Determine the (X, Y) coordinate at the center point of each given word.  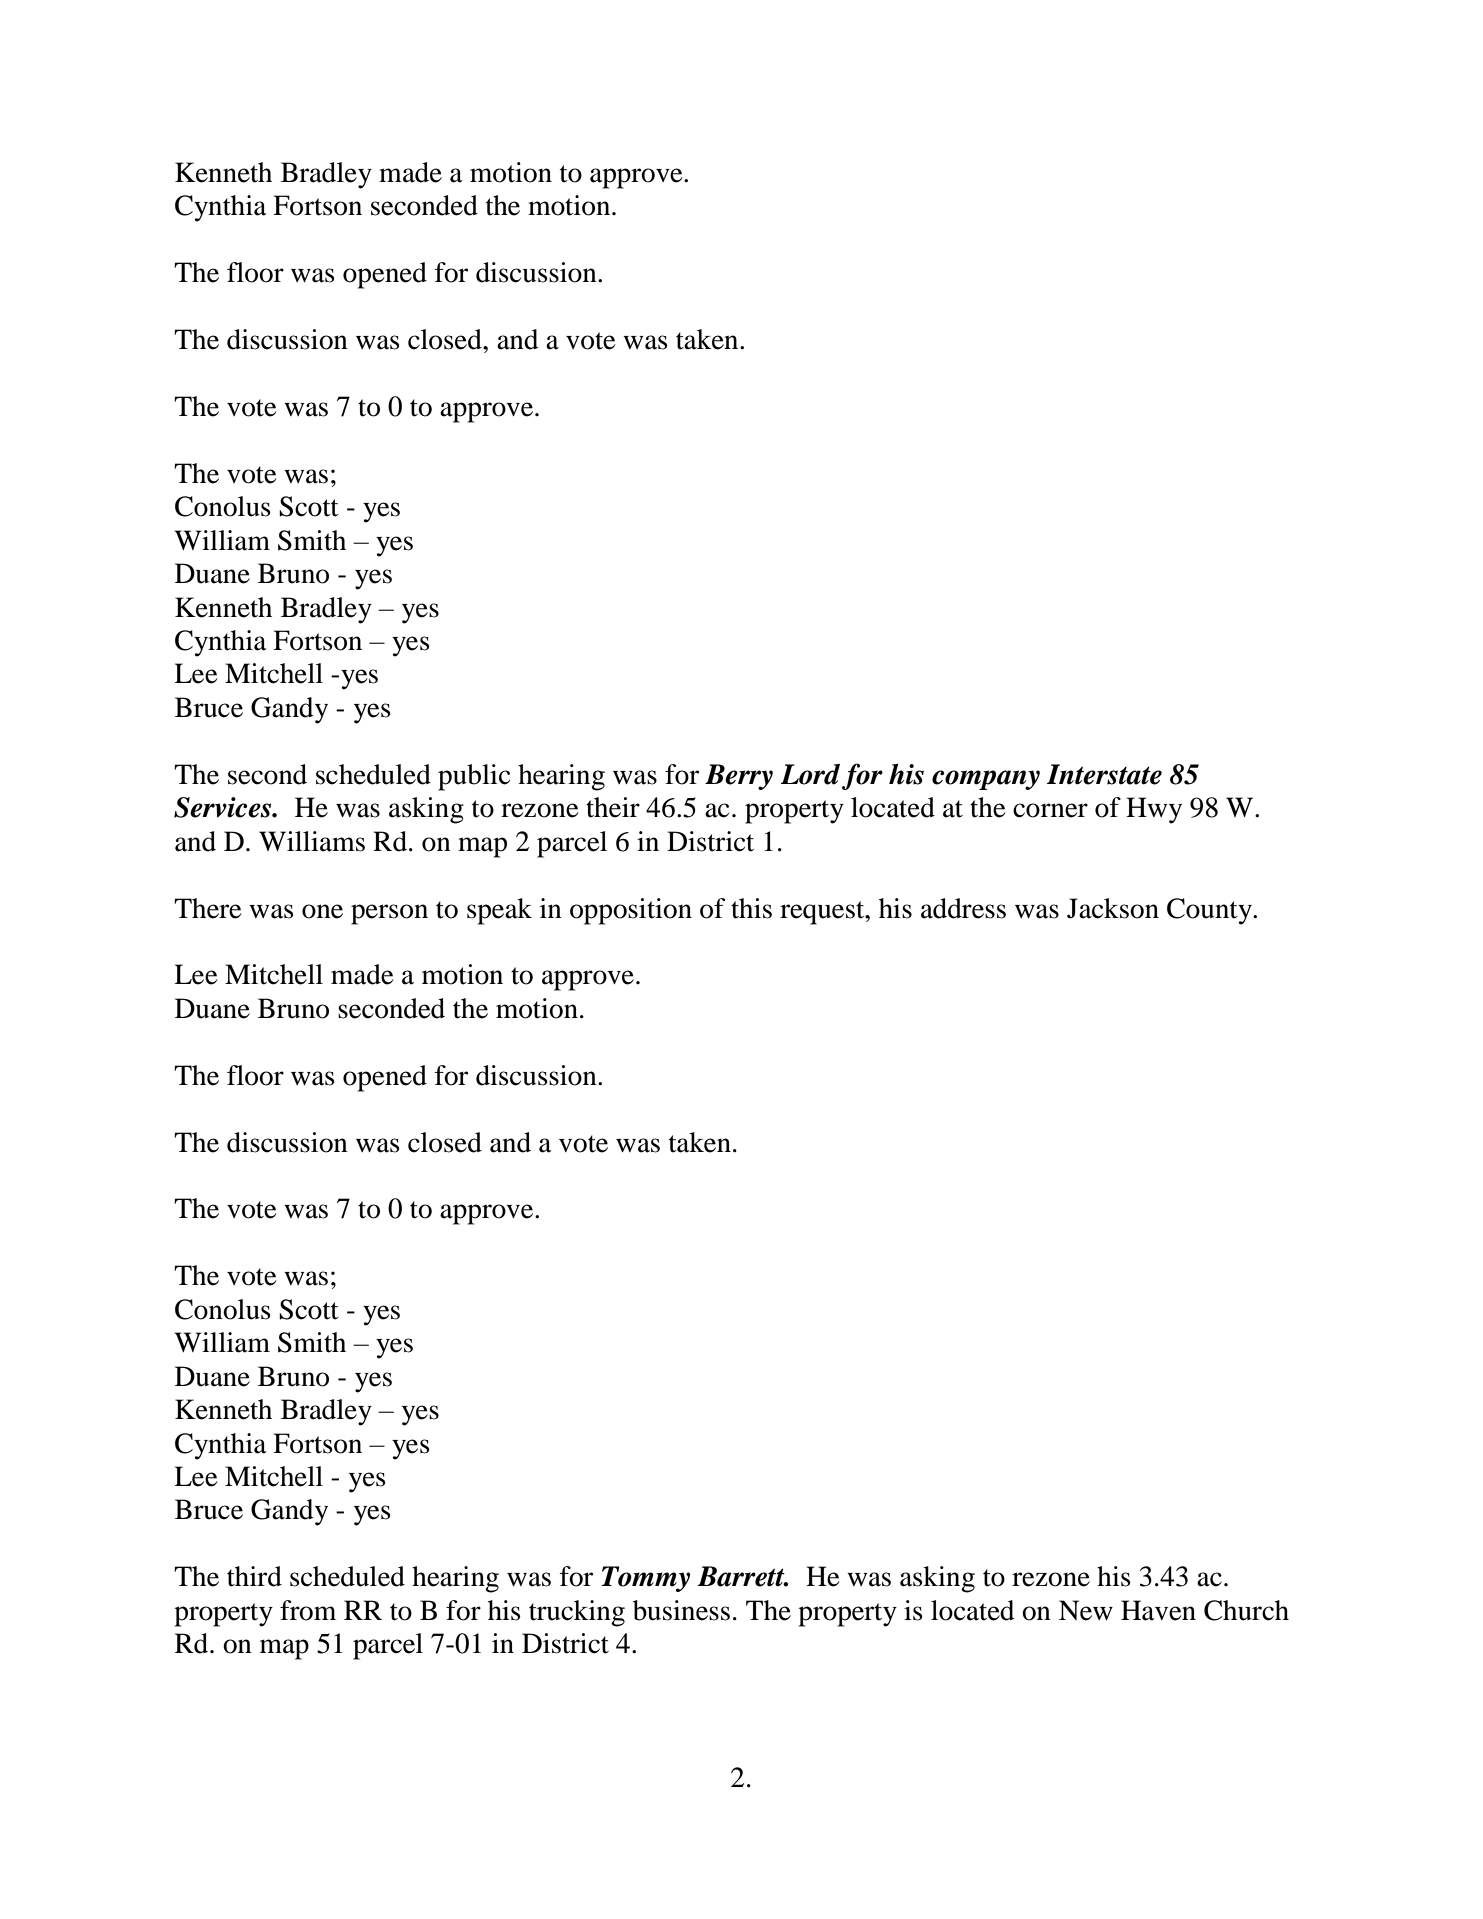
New (1086, 1610)
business (681, 1610)
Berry (739, 777)
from (308, 1610)
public (474, 777)
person (389, 914)
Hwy (1154, 810)
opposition (631, 911)
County (1210, 911)
